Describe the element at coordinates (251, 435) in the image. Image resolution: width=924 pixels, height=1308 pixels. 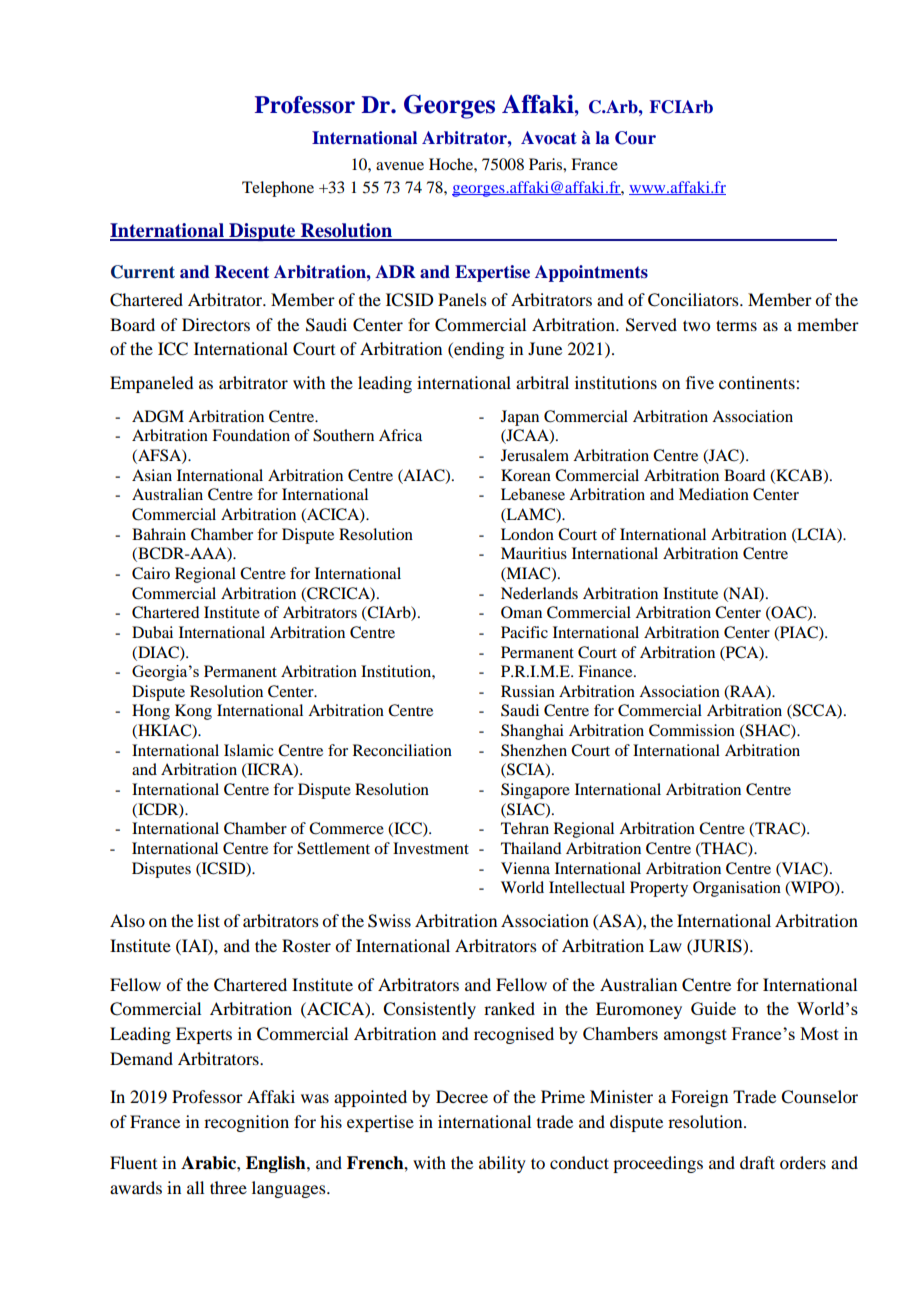
I see `Foundation` at that location.
